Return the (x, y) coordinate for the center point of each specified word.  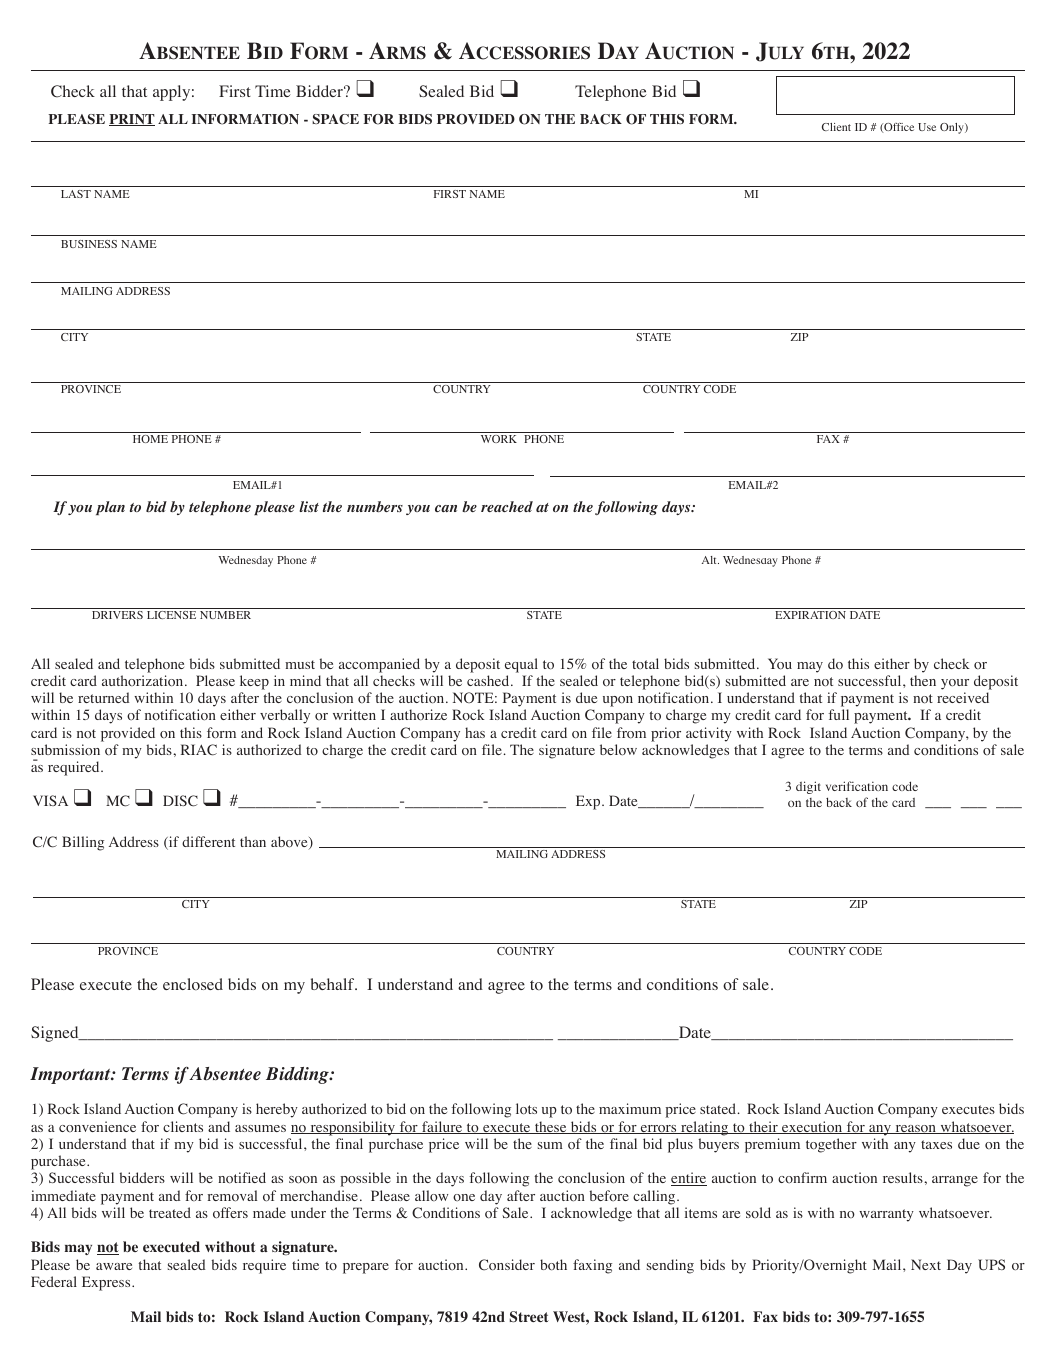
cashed (489, 680)
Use (927, 127)
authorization (144, 681)
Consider (507, 1265)
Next (926, 1264)
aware (114, 1266)
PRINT (132, 120)
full (838, 714)
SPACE (335, 119)
